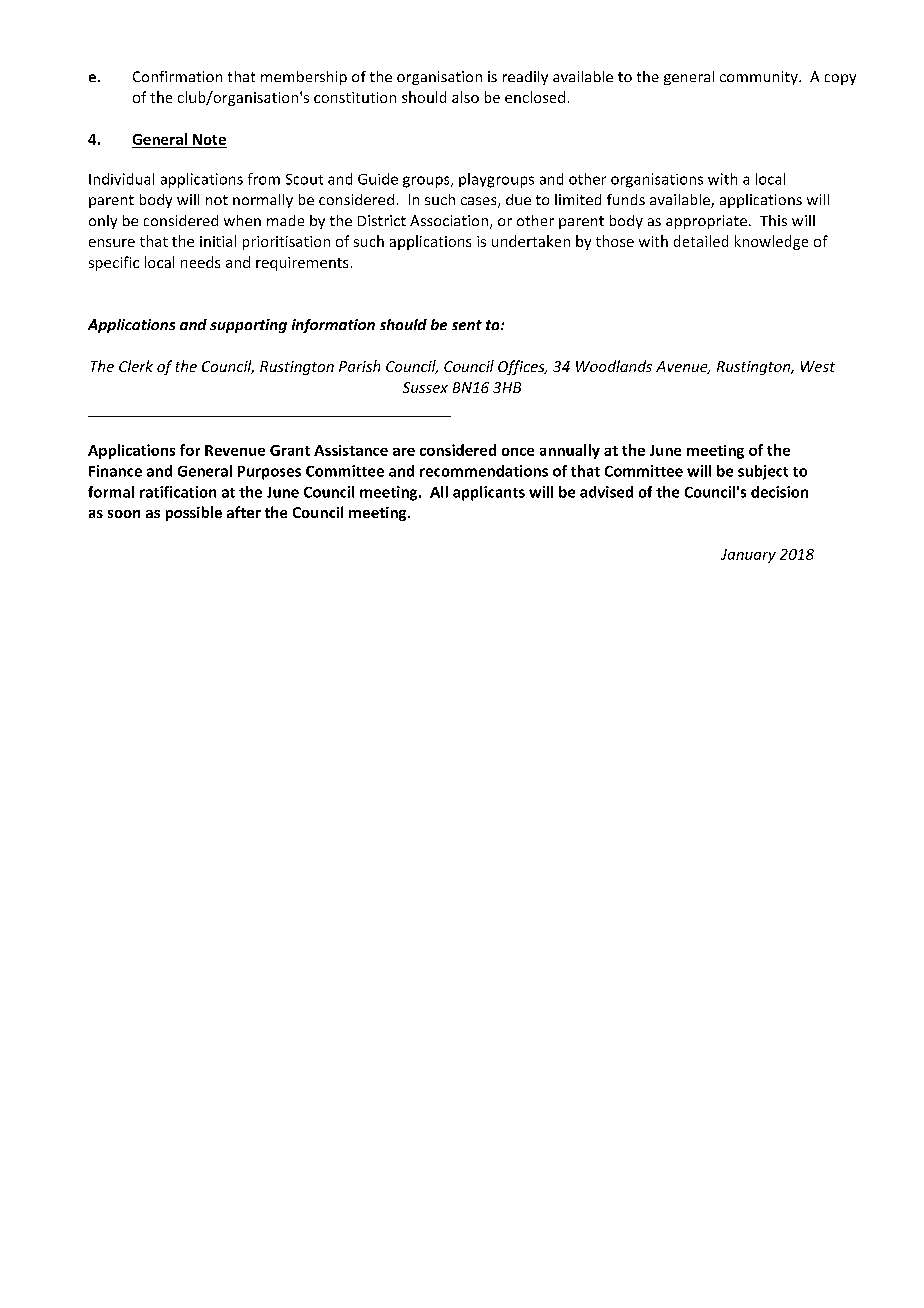 Image resolution: width=924 pixels, height=1308 pixels. I want to click on Confirmation, so click(177, 76).
